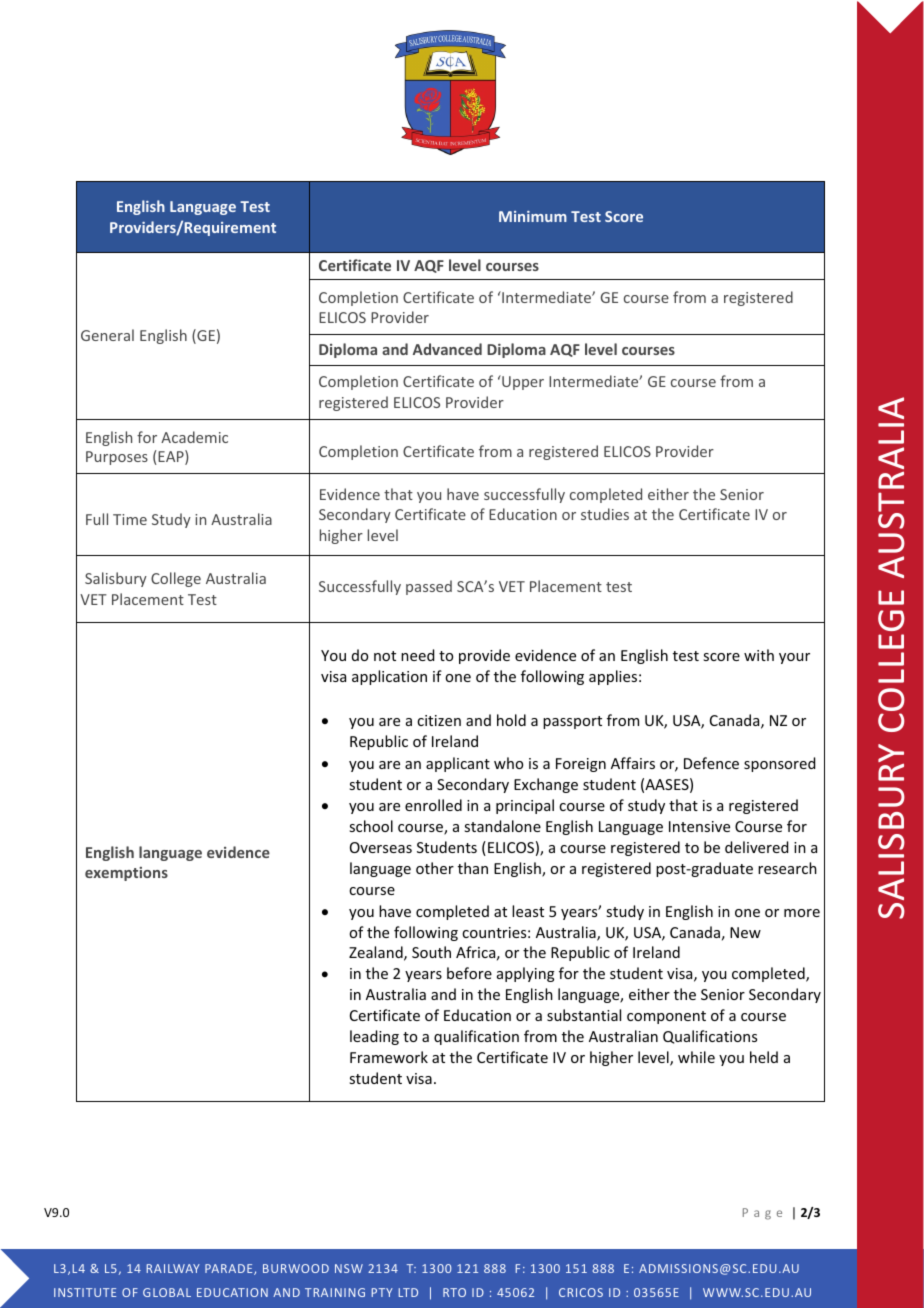  What do you see at coordinates (522, 382) in the screenshot?
I see `Upper` at bounding box center [522, 382].
